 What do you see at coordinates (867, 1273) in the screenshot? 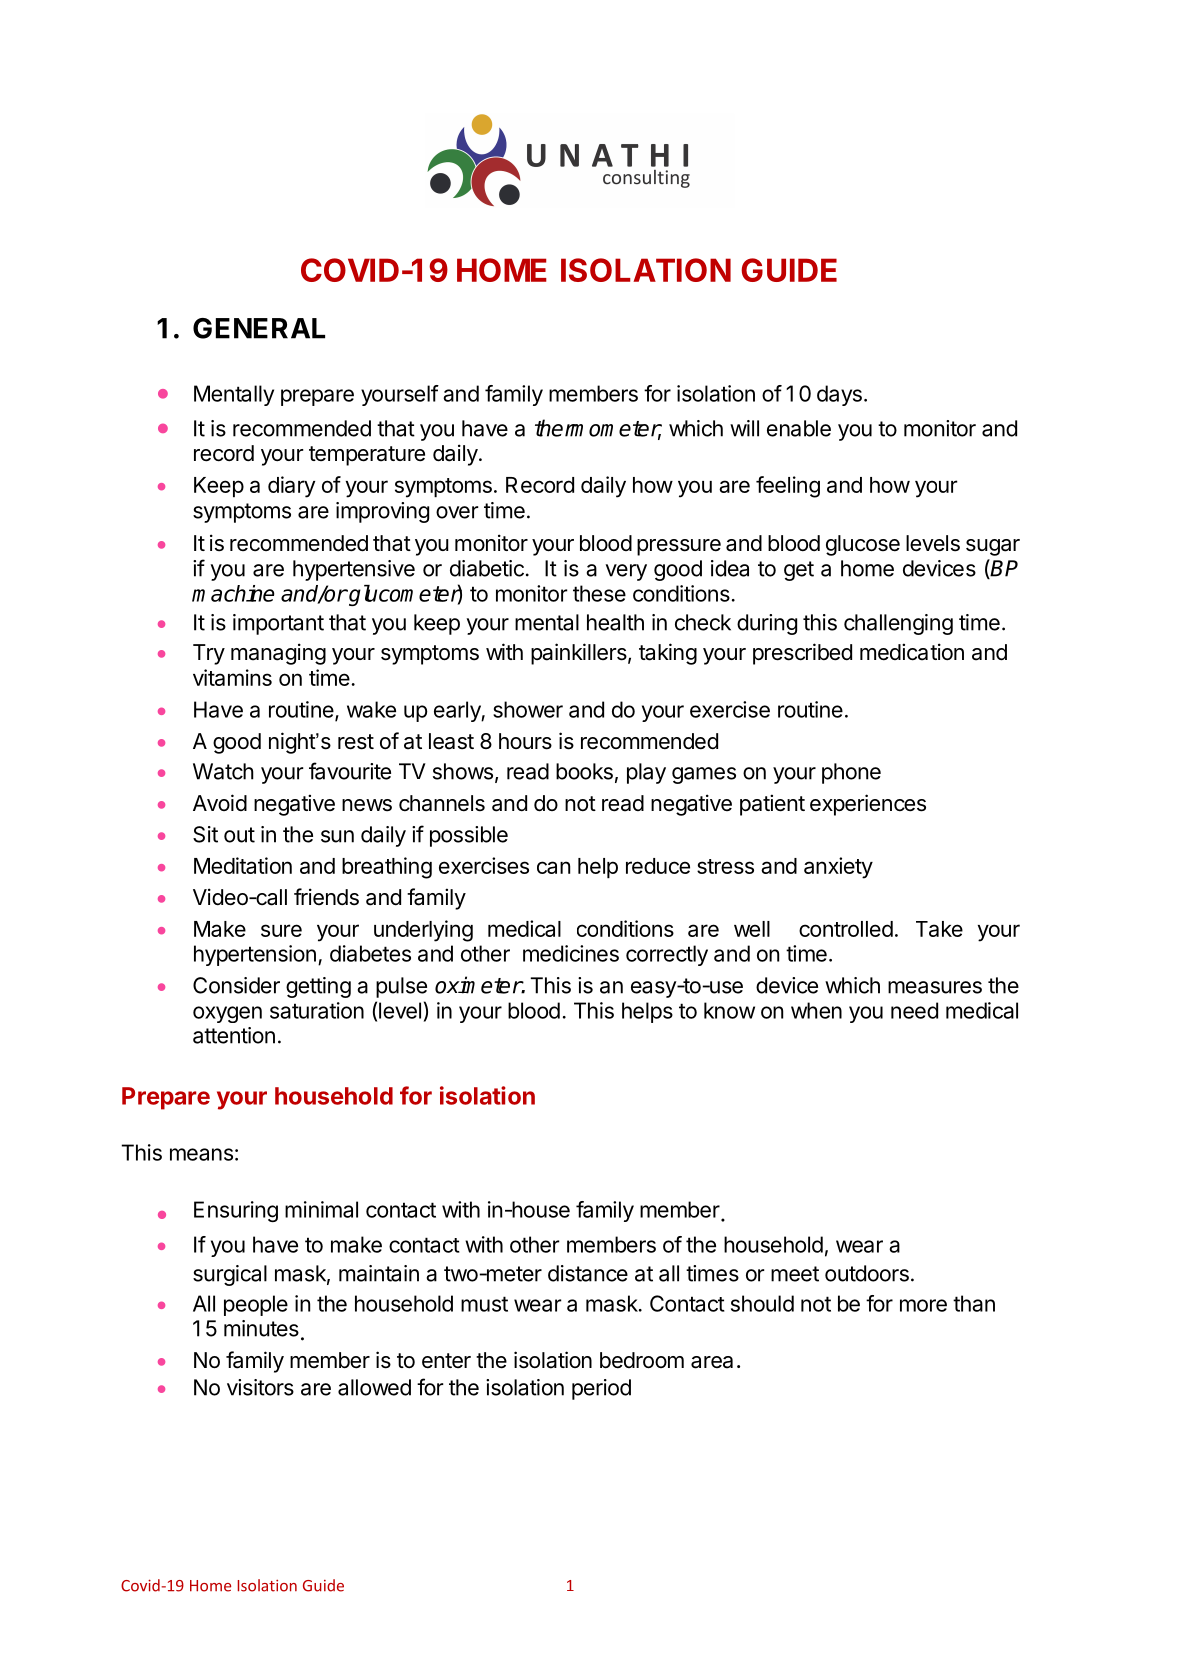
I see `outdoors` at bounding box center [867, 1273].
